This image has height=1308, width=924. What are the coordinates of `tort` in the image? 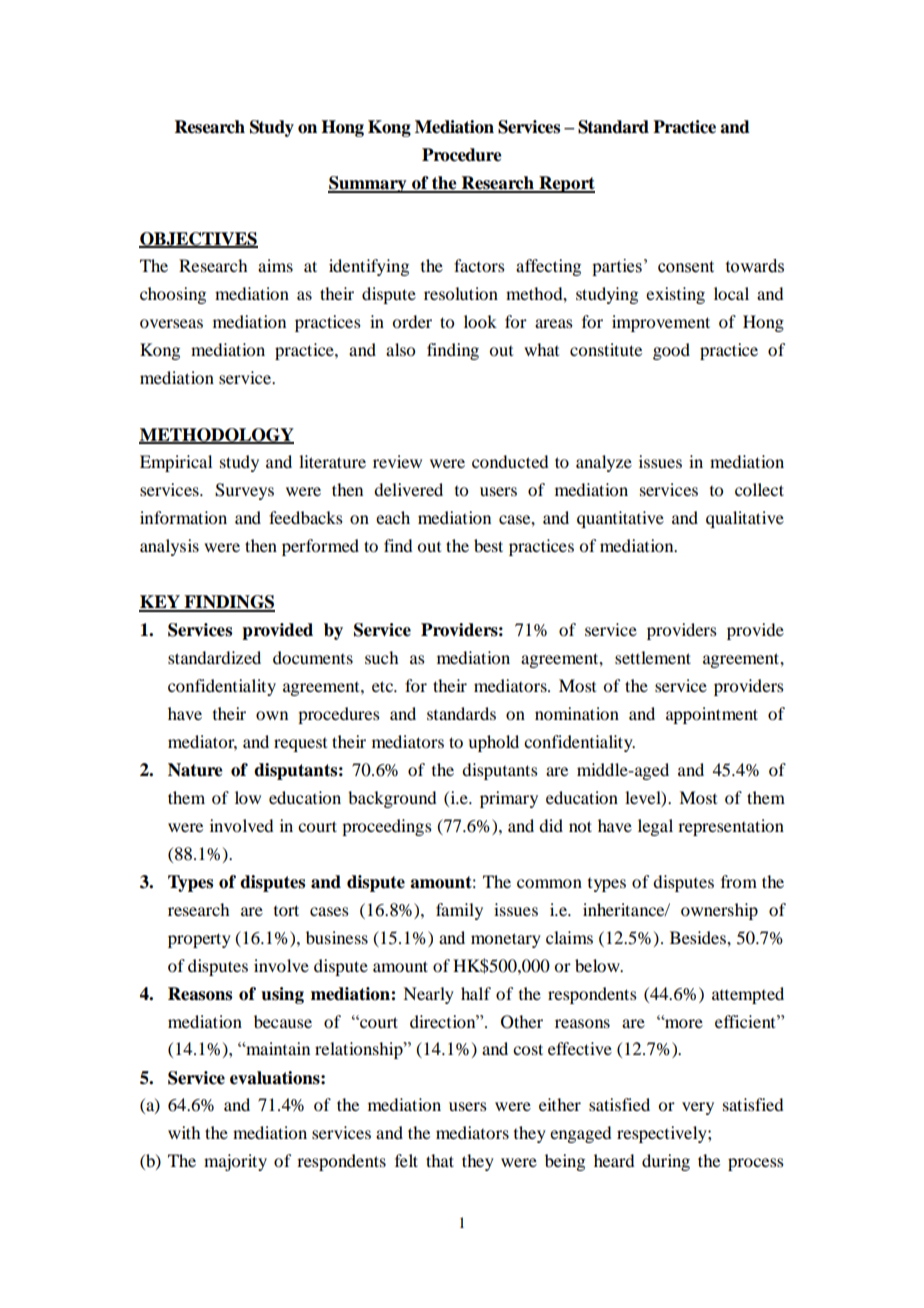 It's located at (286, 910).
